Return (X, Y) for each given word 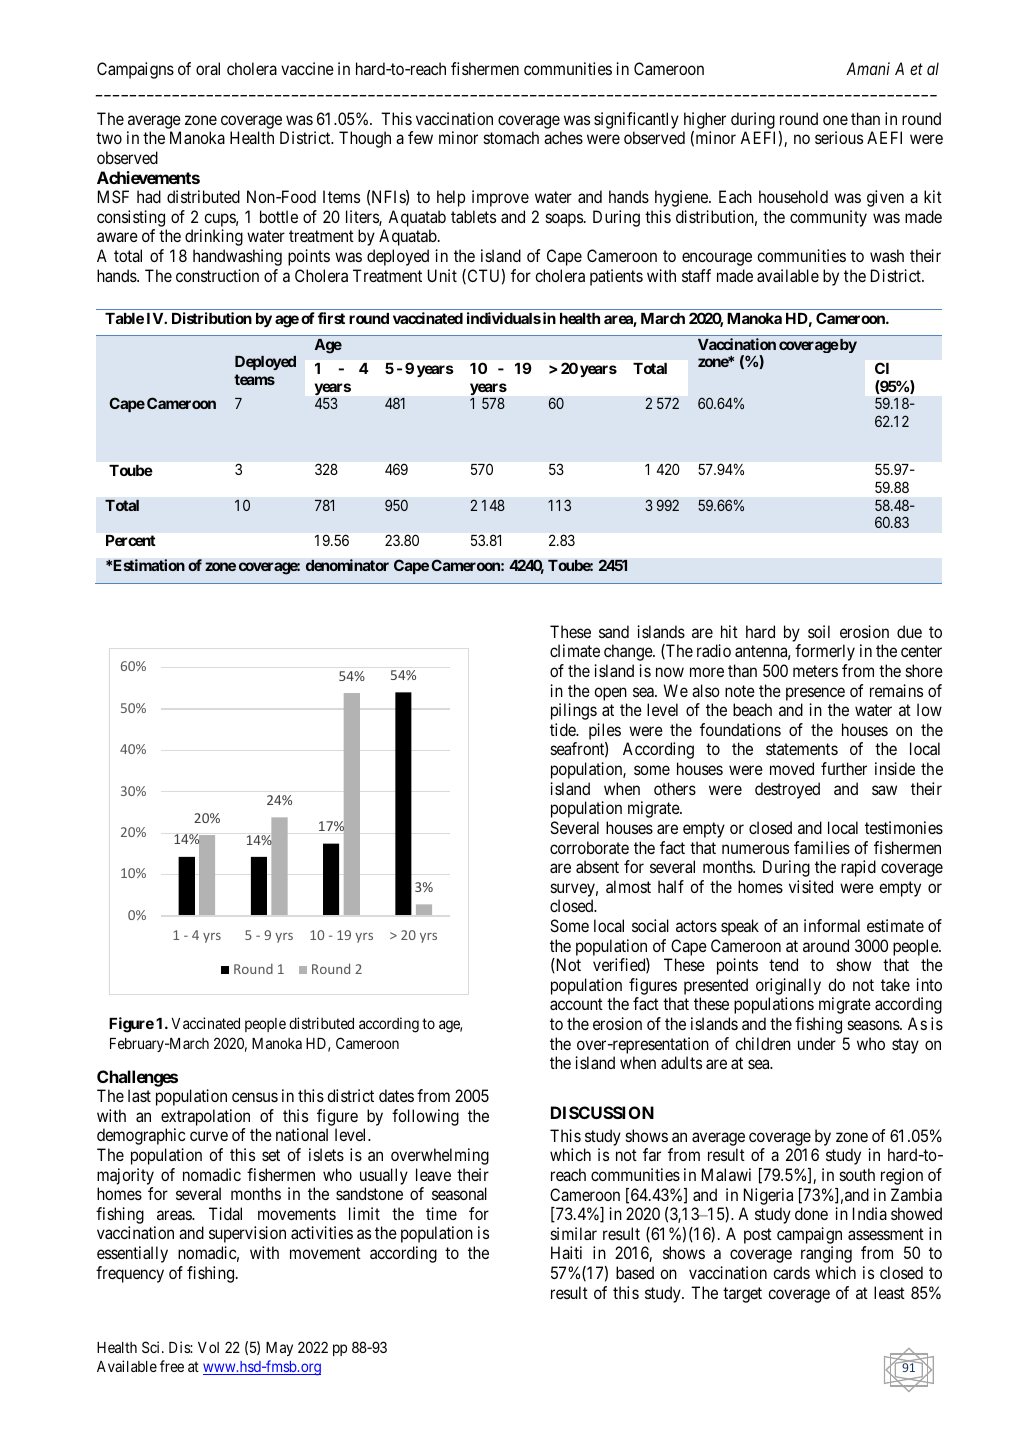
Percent (131, 540)
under (817, 1043)
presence (815, 694)
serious (839, 137)
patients (616, 277)
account (576, 1004)
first (331, 318)
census (255, 1097)
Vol (208, 1347)
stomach (511, 137)
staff (696, 275)
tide (564, 729)
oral (208, 68)
